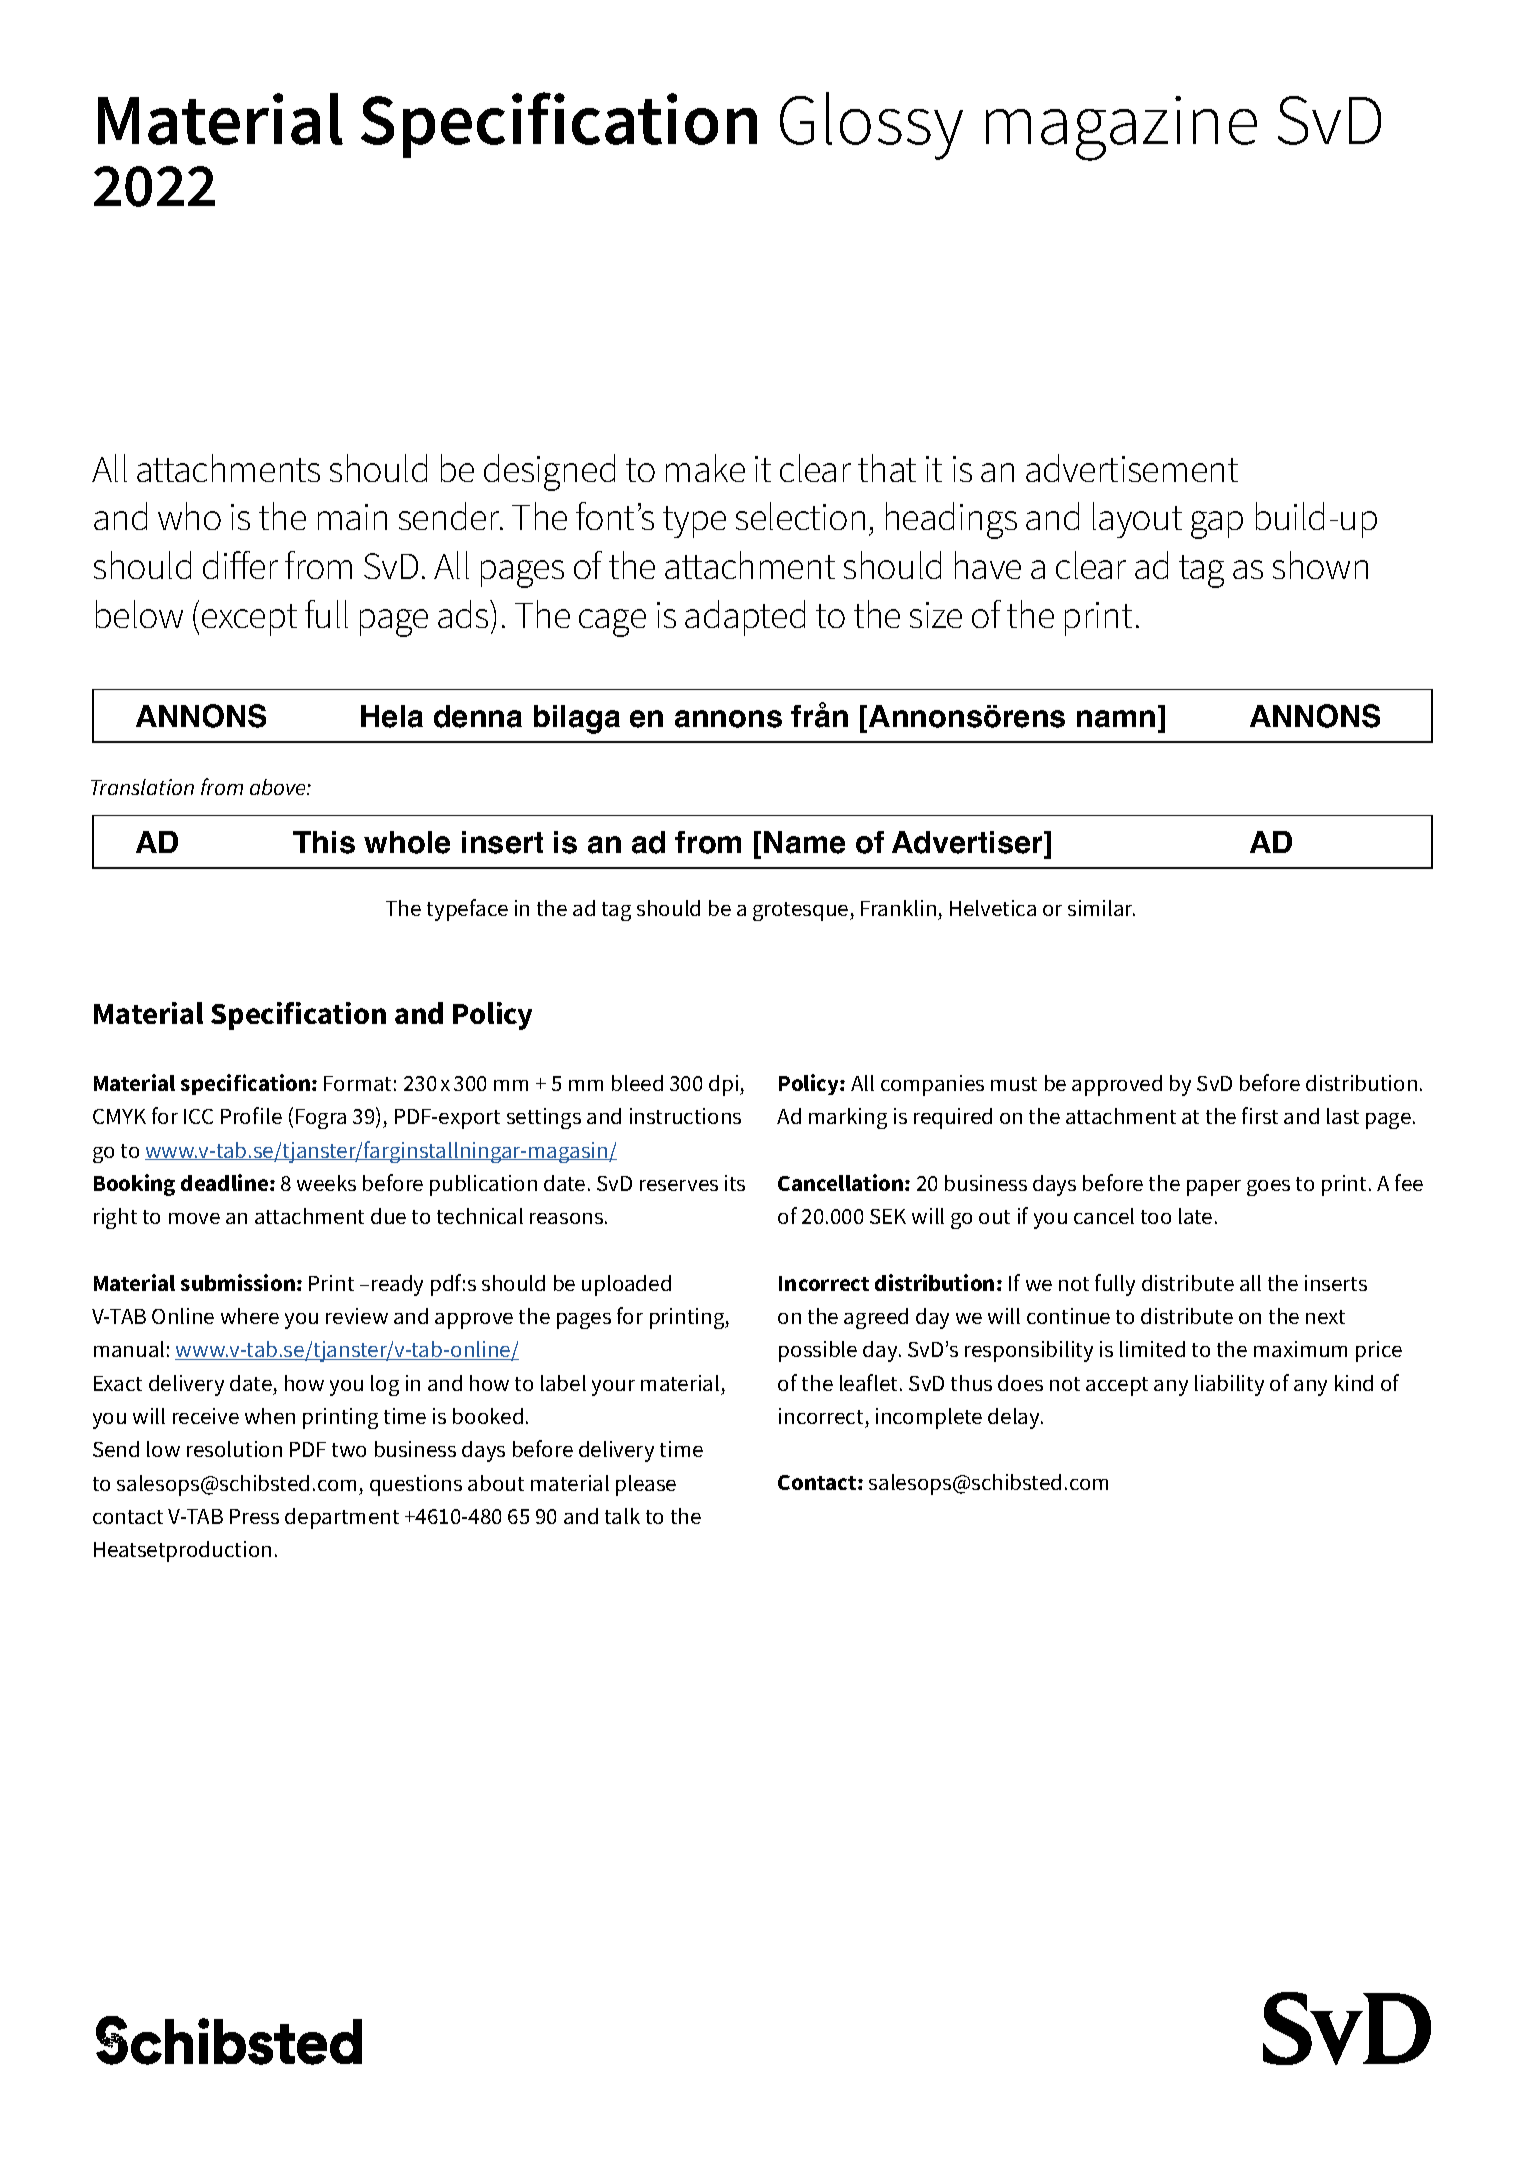 This screenshot has width=1525, height=2157. I want to click on Glossy, so click(871, 126).
